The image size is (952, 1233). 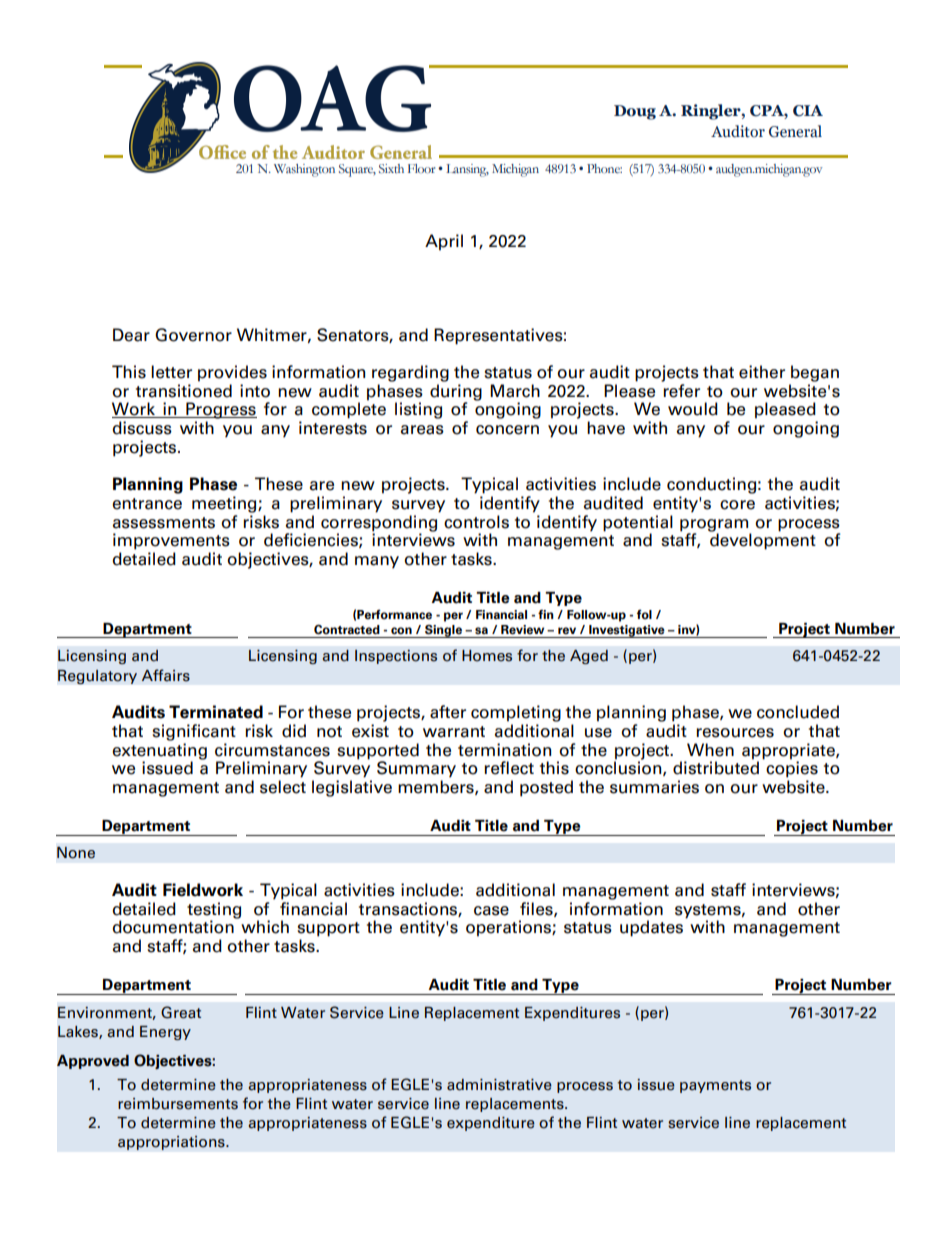 What do you see at coordinates (178, 1104) in the screenshot?
I see `reimbursements` at bounding box center [178, 1104].
